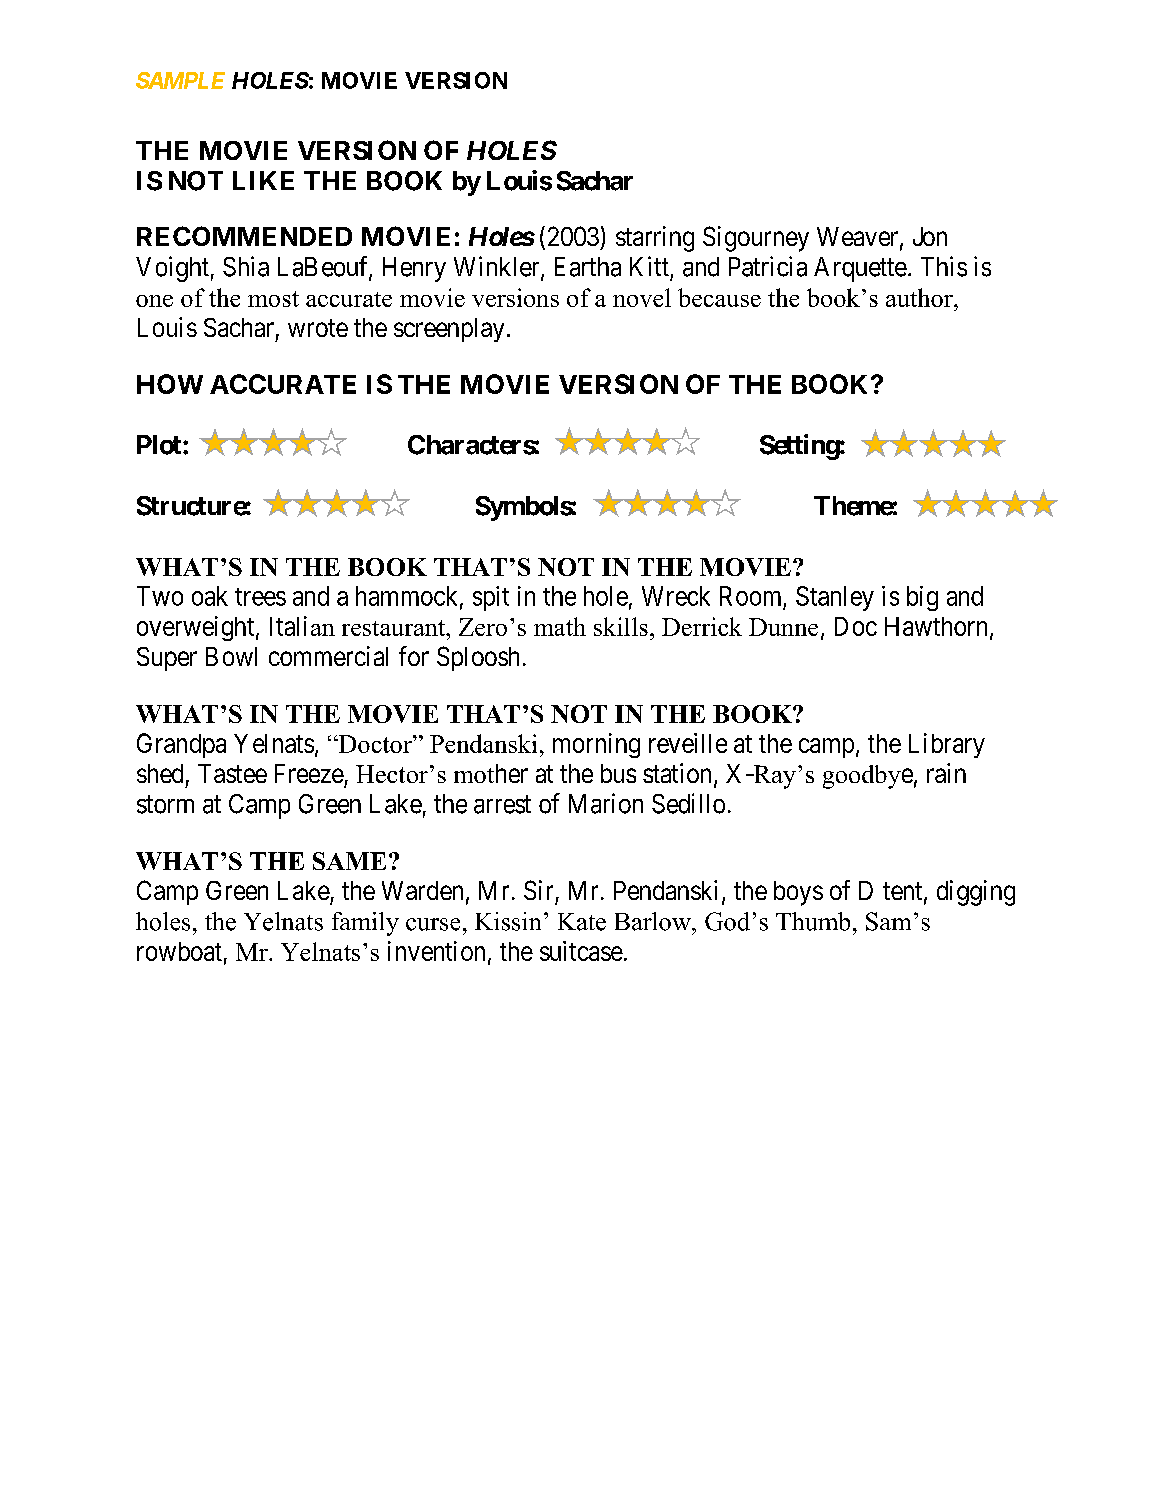 The width and height of the screenshot is (1152, 1491). What do you see at coordinates (936, 626) in the screenshot?
I see `Hawthorn` at bounding box center [936, 626].
